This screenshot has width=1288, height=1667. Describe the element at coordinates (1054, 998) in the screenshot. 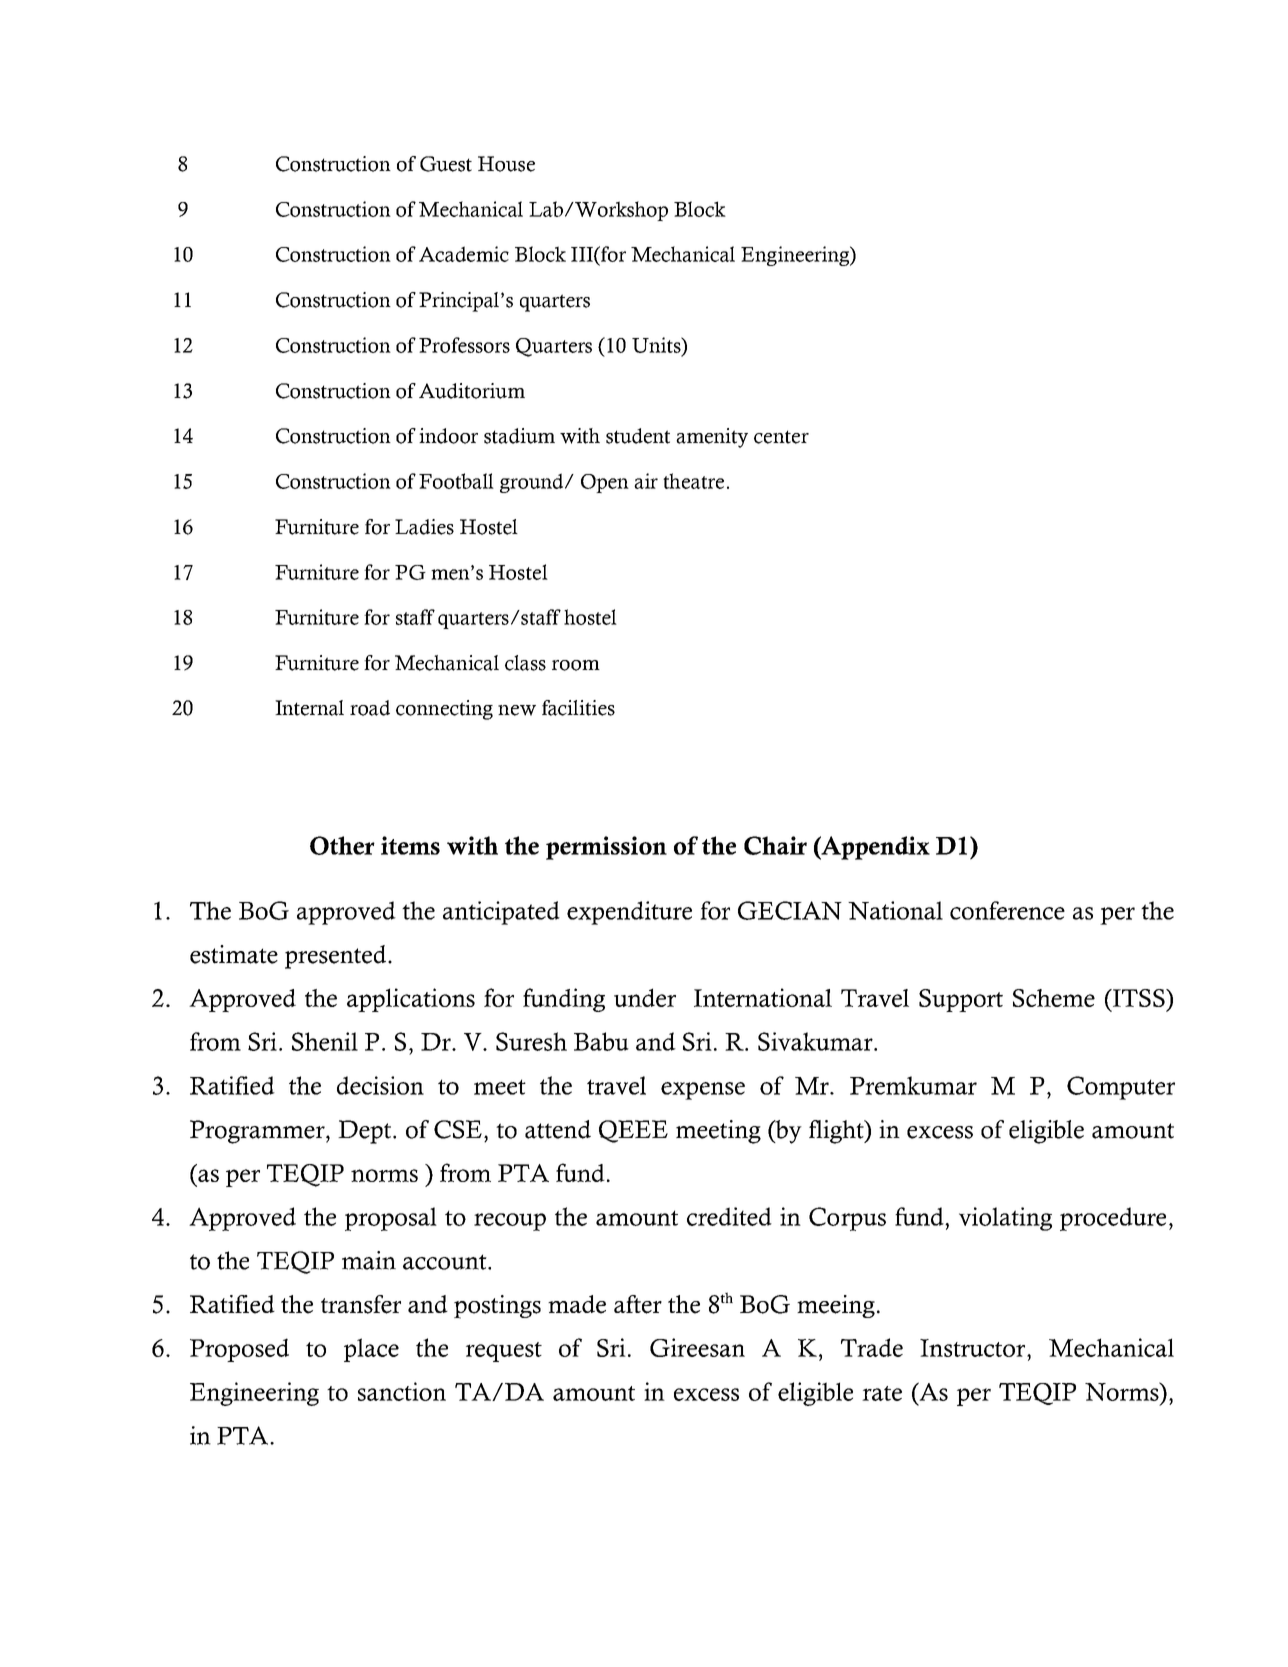

I see `Scheme` at that location.
